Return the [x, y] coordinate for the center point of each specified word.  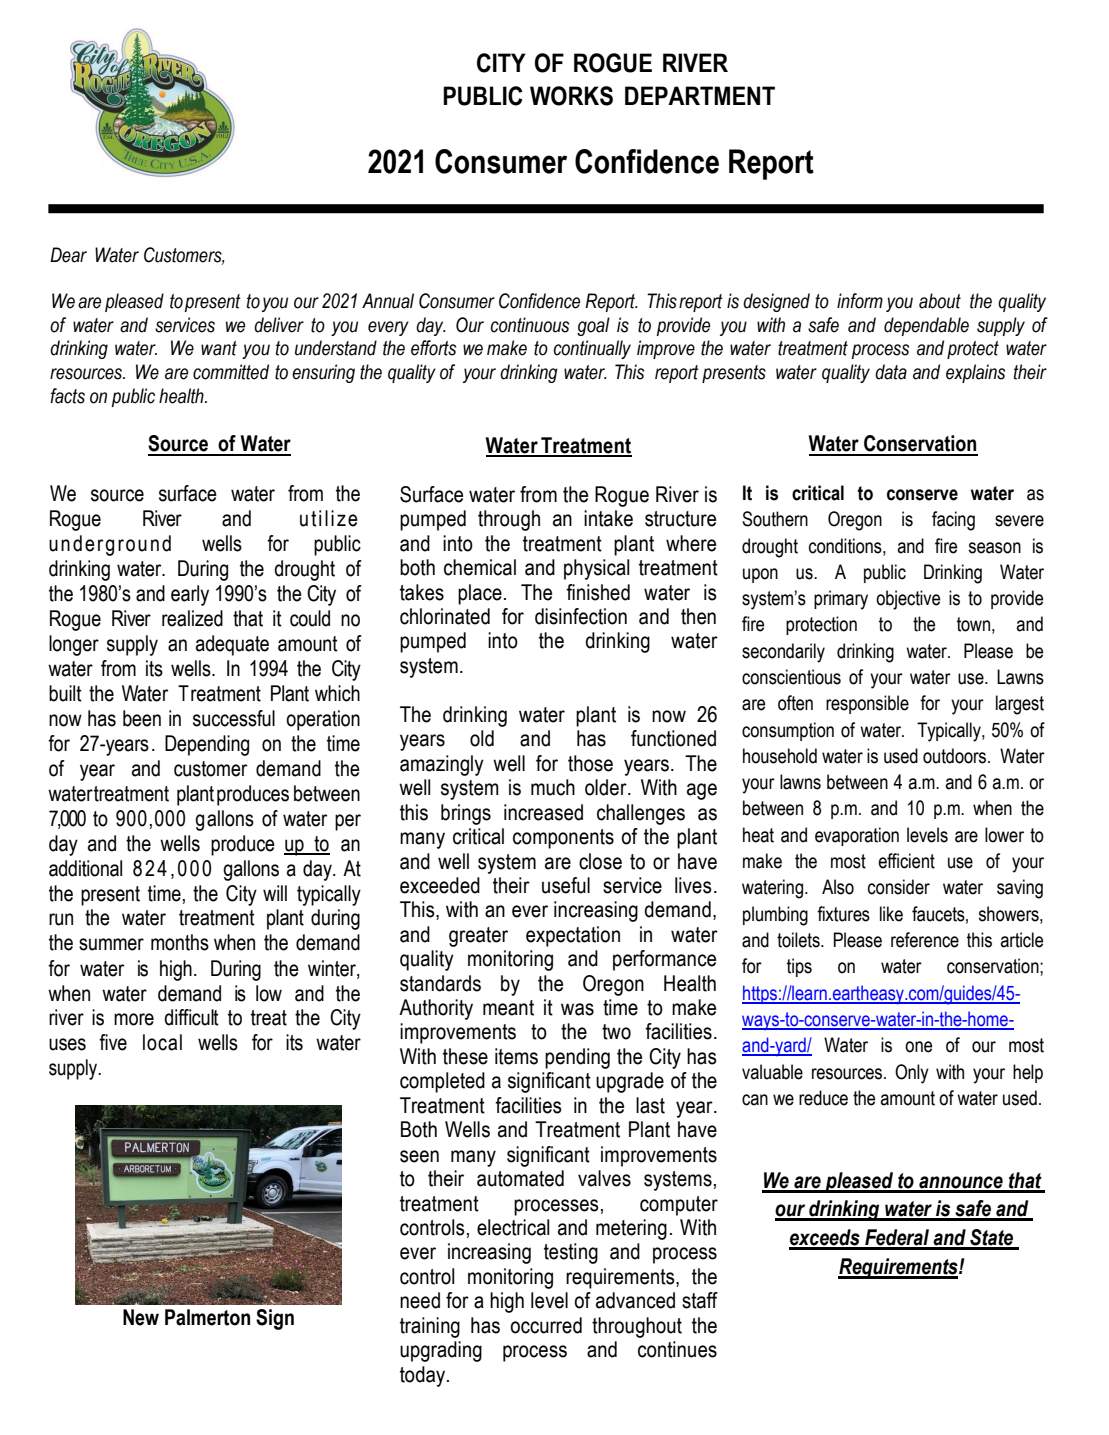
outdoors [956, 756]
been [142, 718]
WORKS [571, 96]
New [141, 1317]
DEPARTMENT [700, 95]
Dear [68, 255]
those [590, 763]
